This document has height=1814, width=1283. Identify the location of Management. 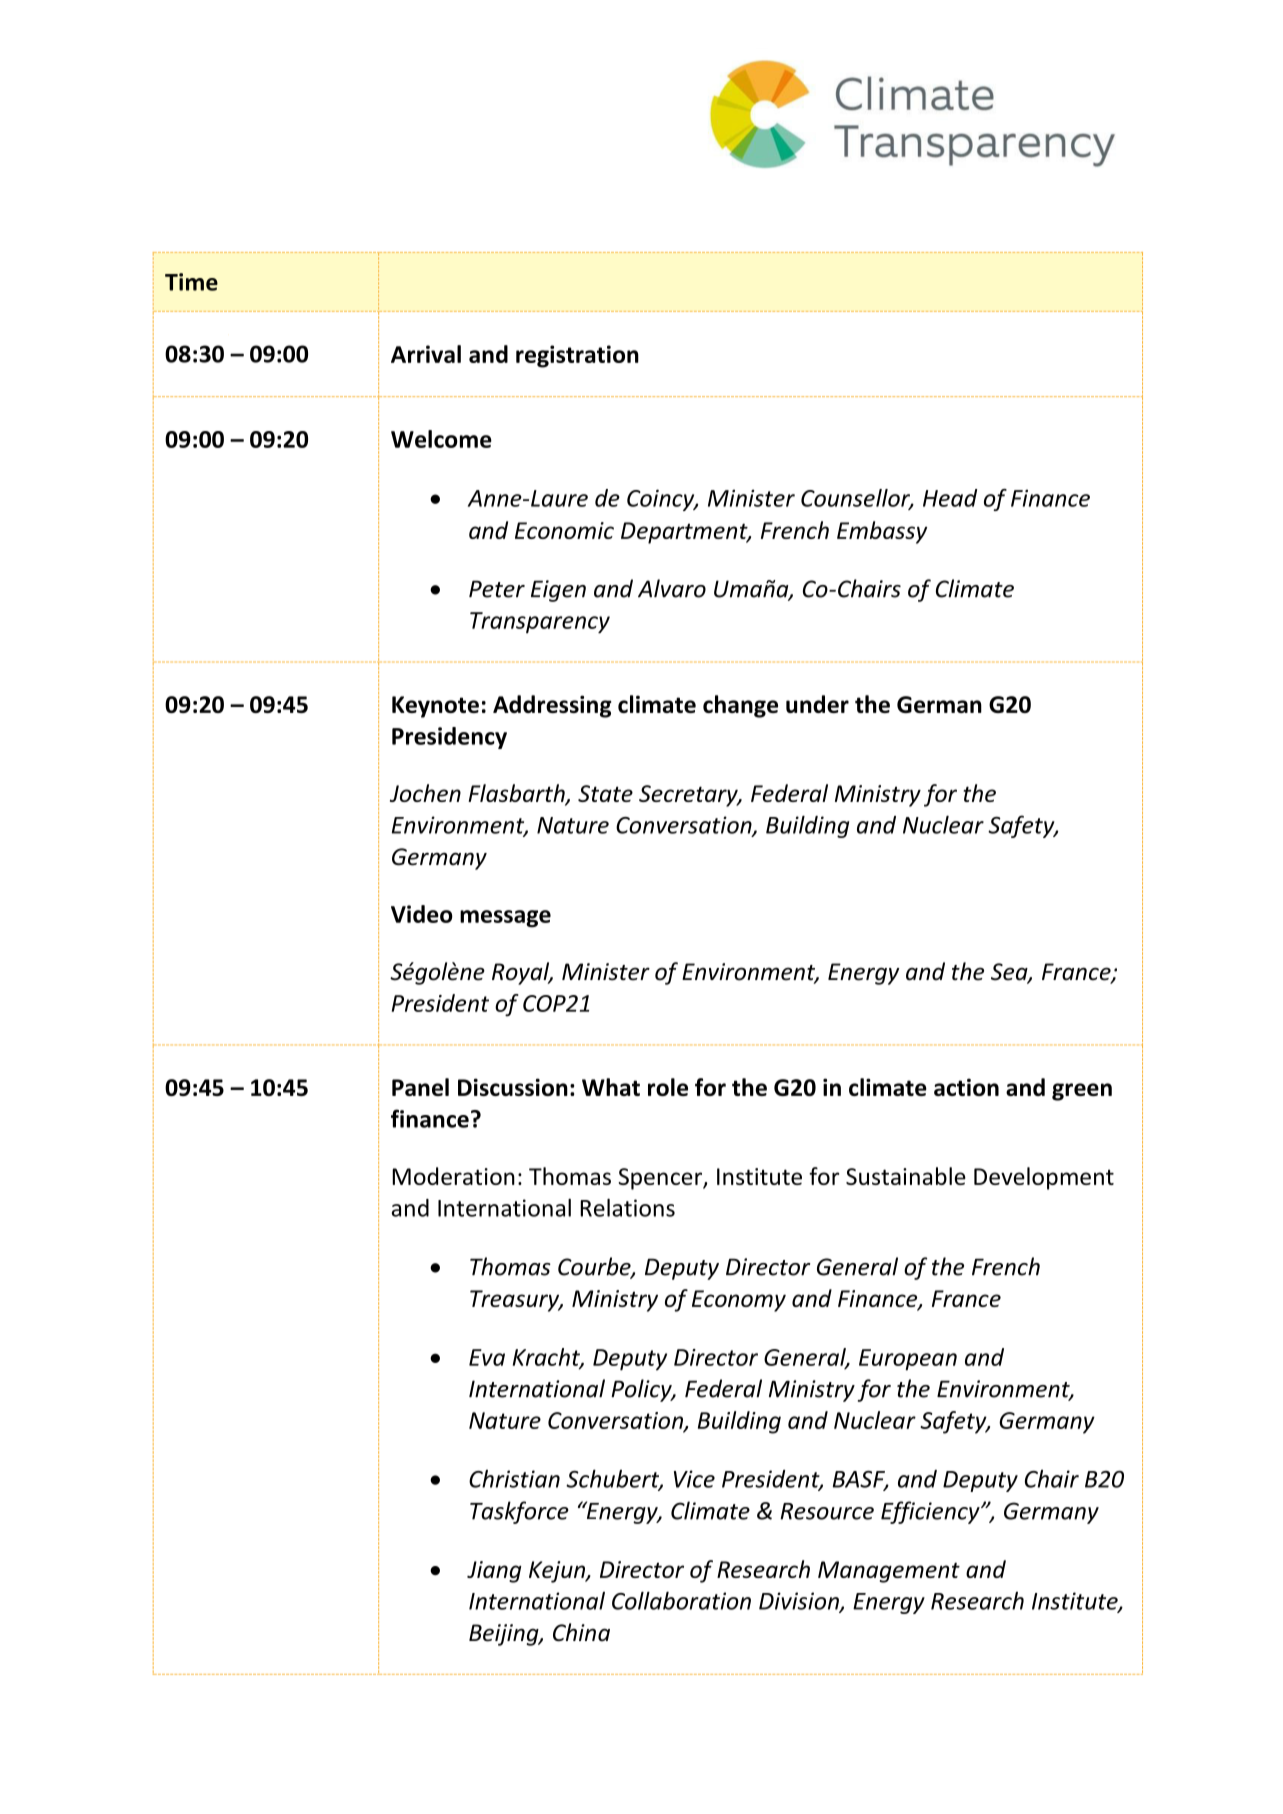
(889, 1572).
